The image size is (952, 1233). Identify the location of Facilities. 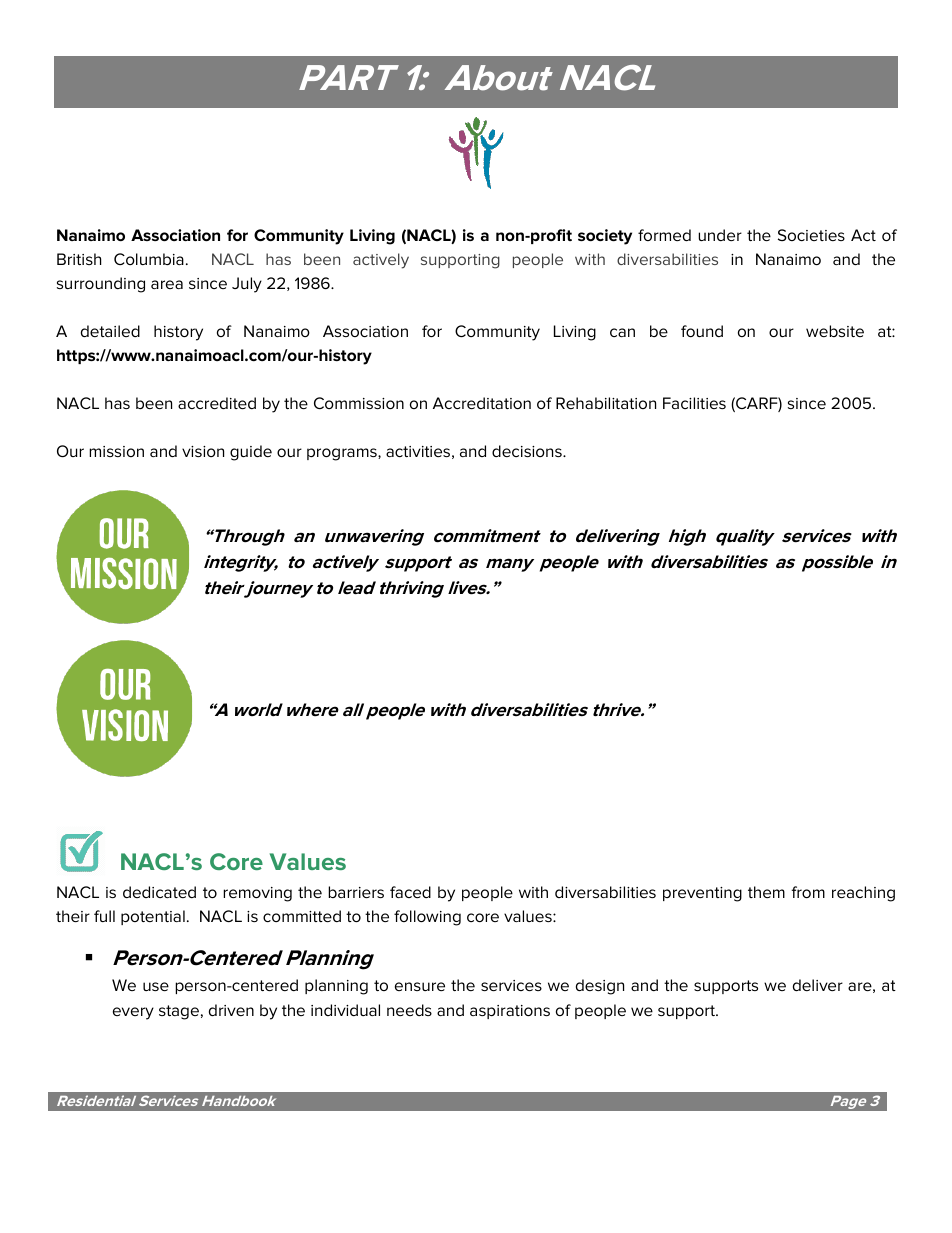
(694, 403).
